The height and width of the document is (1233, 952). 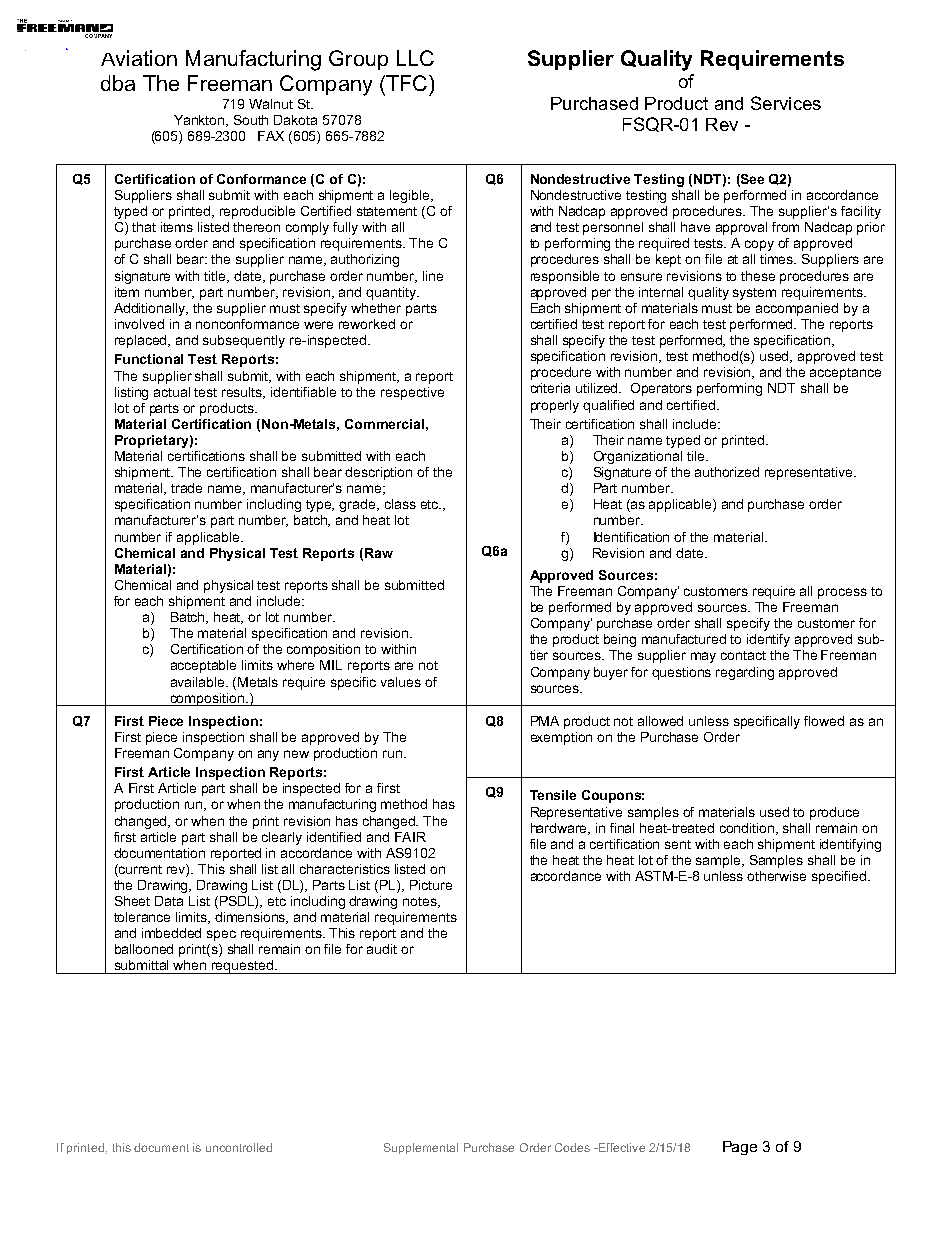 What do you see at coordinates (407, 83) in the document?
I see `TFC` at bounding box center [407, 83].
